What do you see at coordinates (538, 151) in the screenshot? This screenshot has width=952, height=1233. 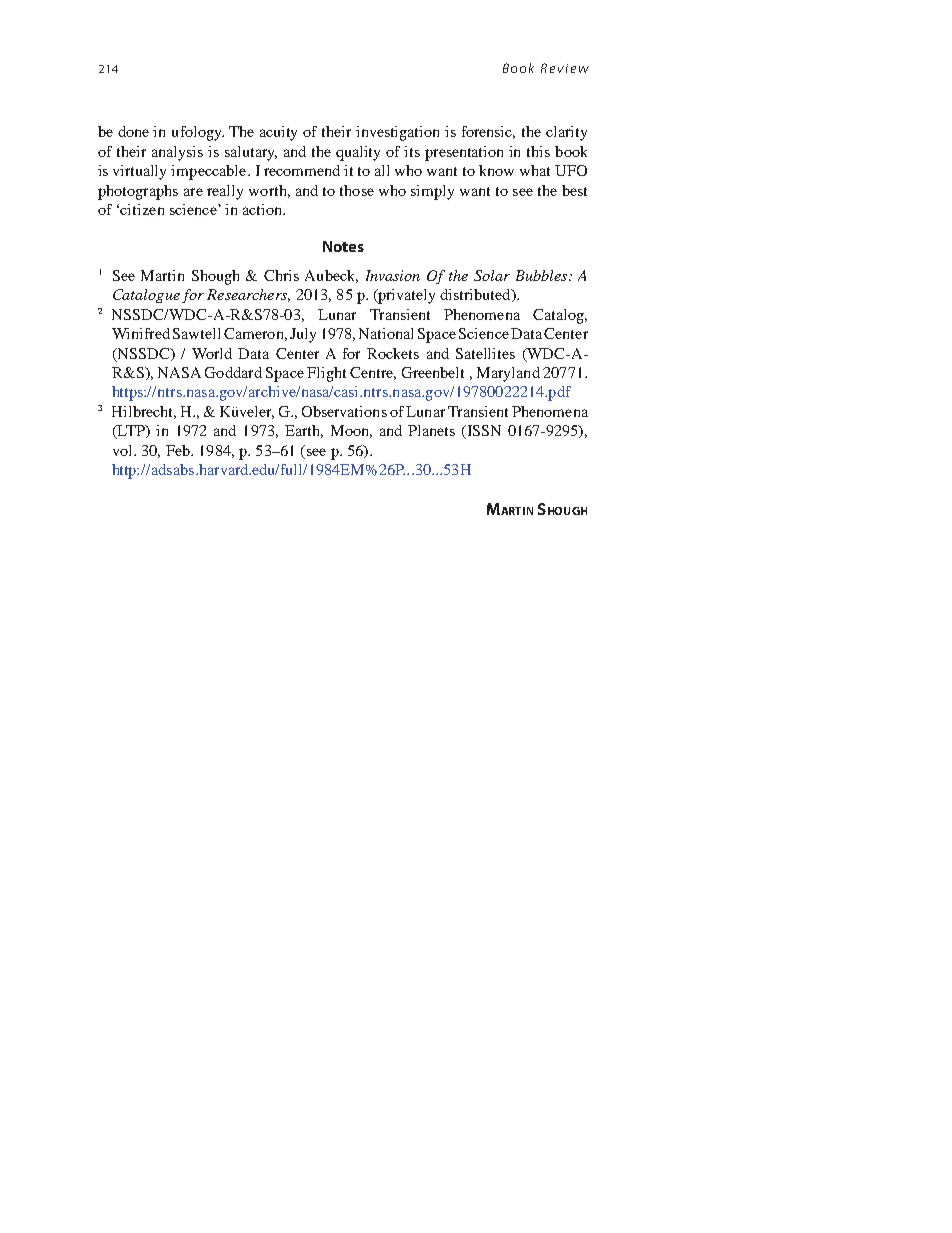 I see `this` at bounding box center [538, 151].
